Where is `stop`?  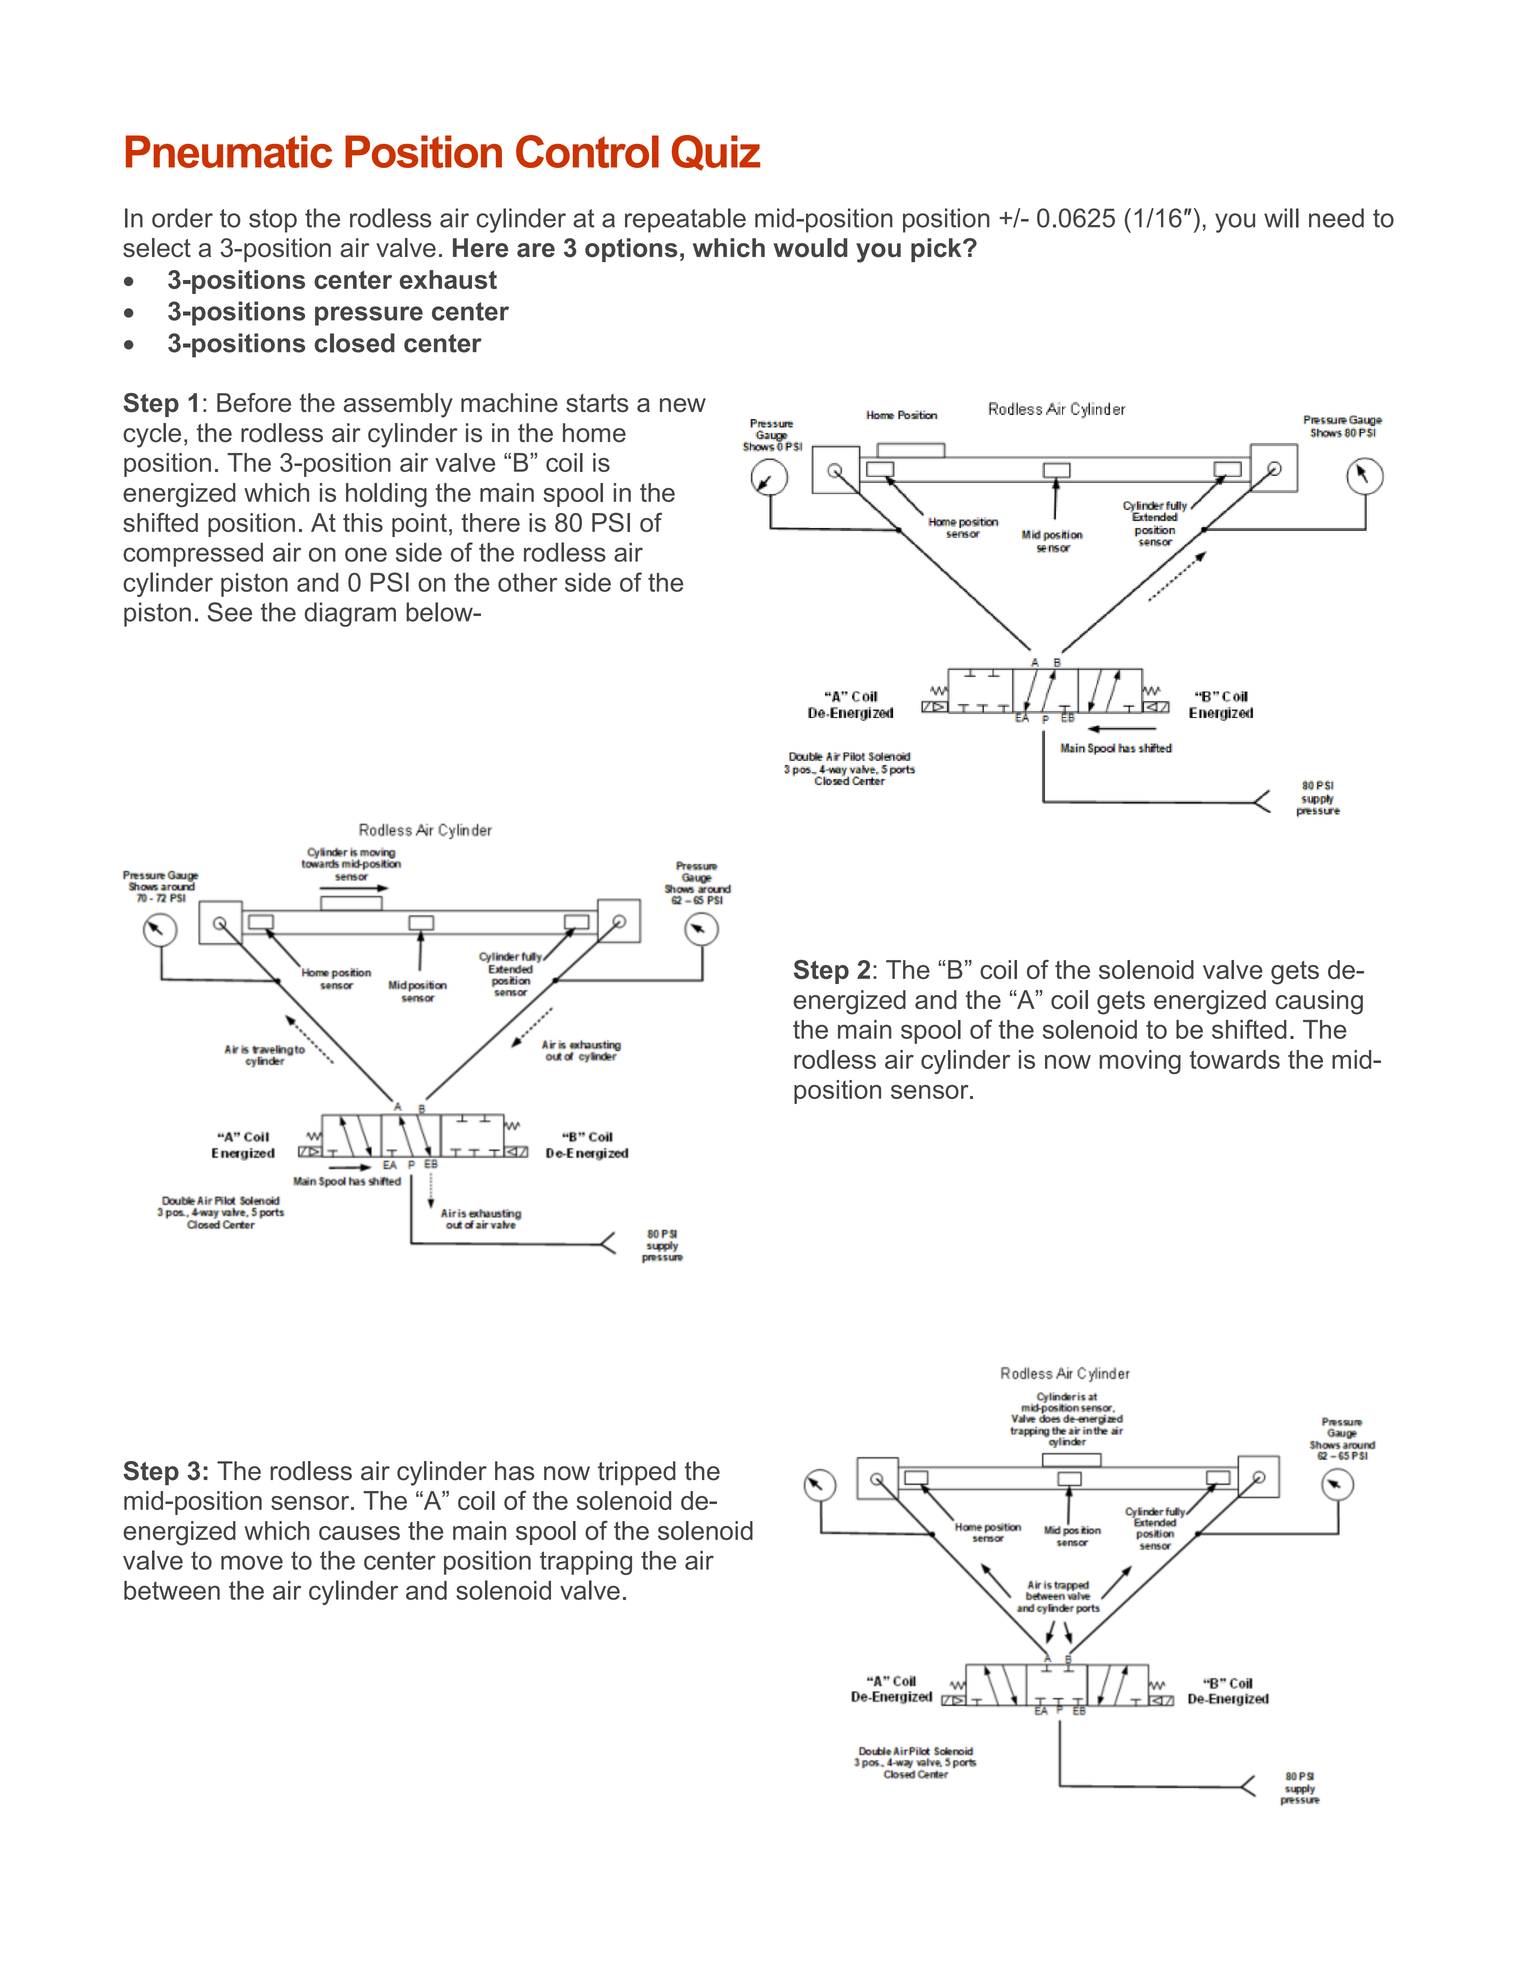 stop is located at coordinates (273, 221).
